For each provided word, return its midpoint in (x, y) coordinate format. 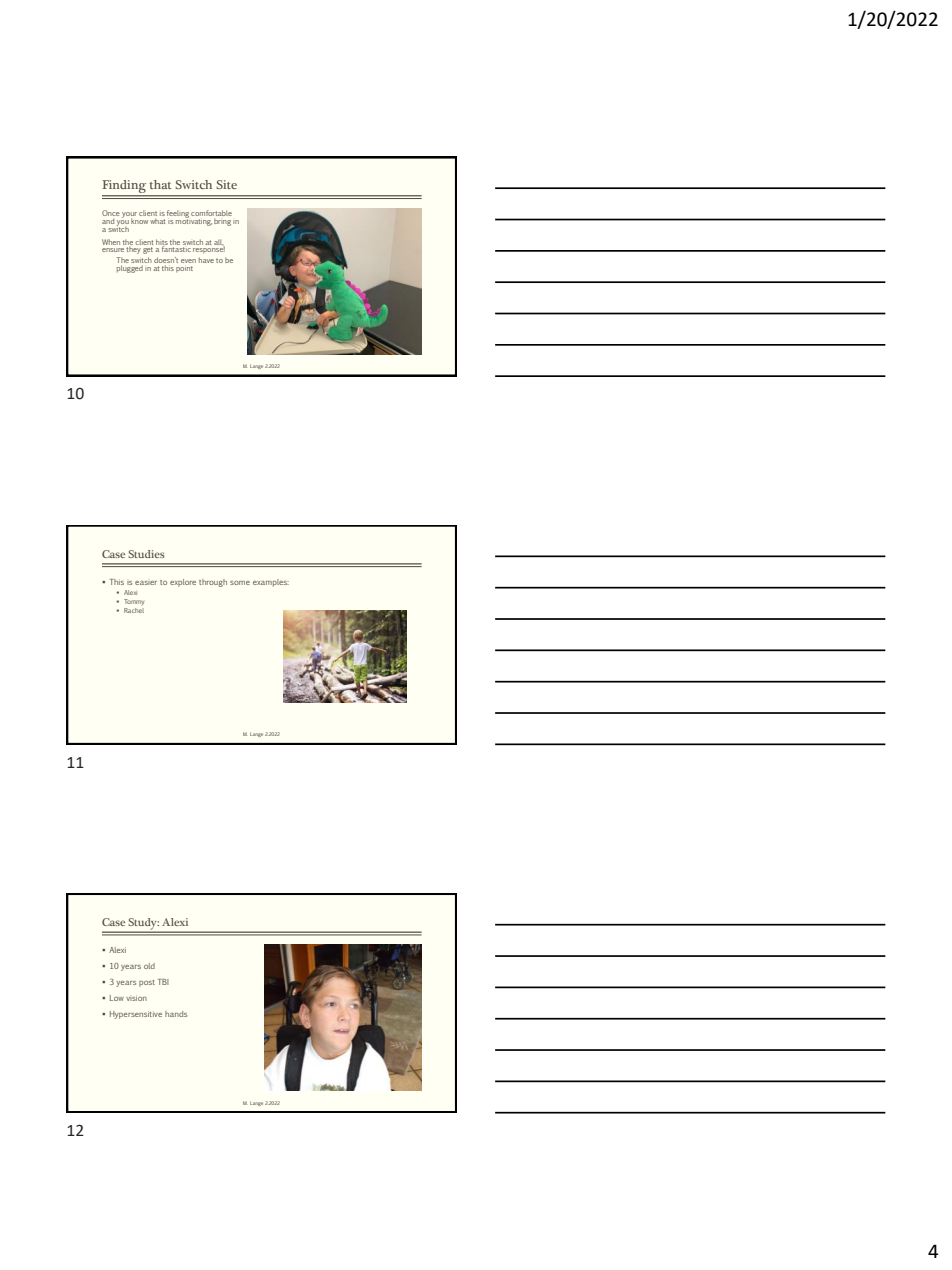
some (240, 583)
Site (227, 184)
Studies (146, 554)
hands (176, 1014)
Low (117, 998)
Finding (125, 188)
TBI (163, 982)
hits (162, 243)
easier (146, 583)
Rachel (134, 610)
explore (183, 583)
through (213, 583)
